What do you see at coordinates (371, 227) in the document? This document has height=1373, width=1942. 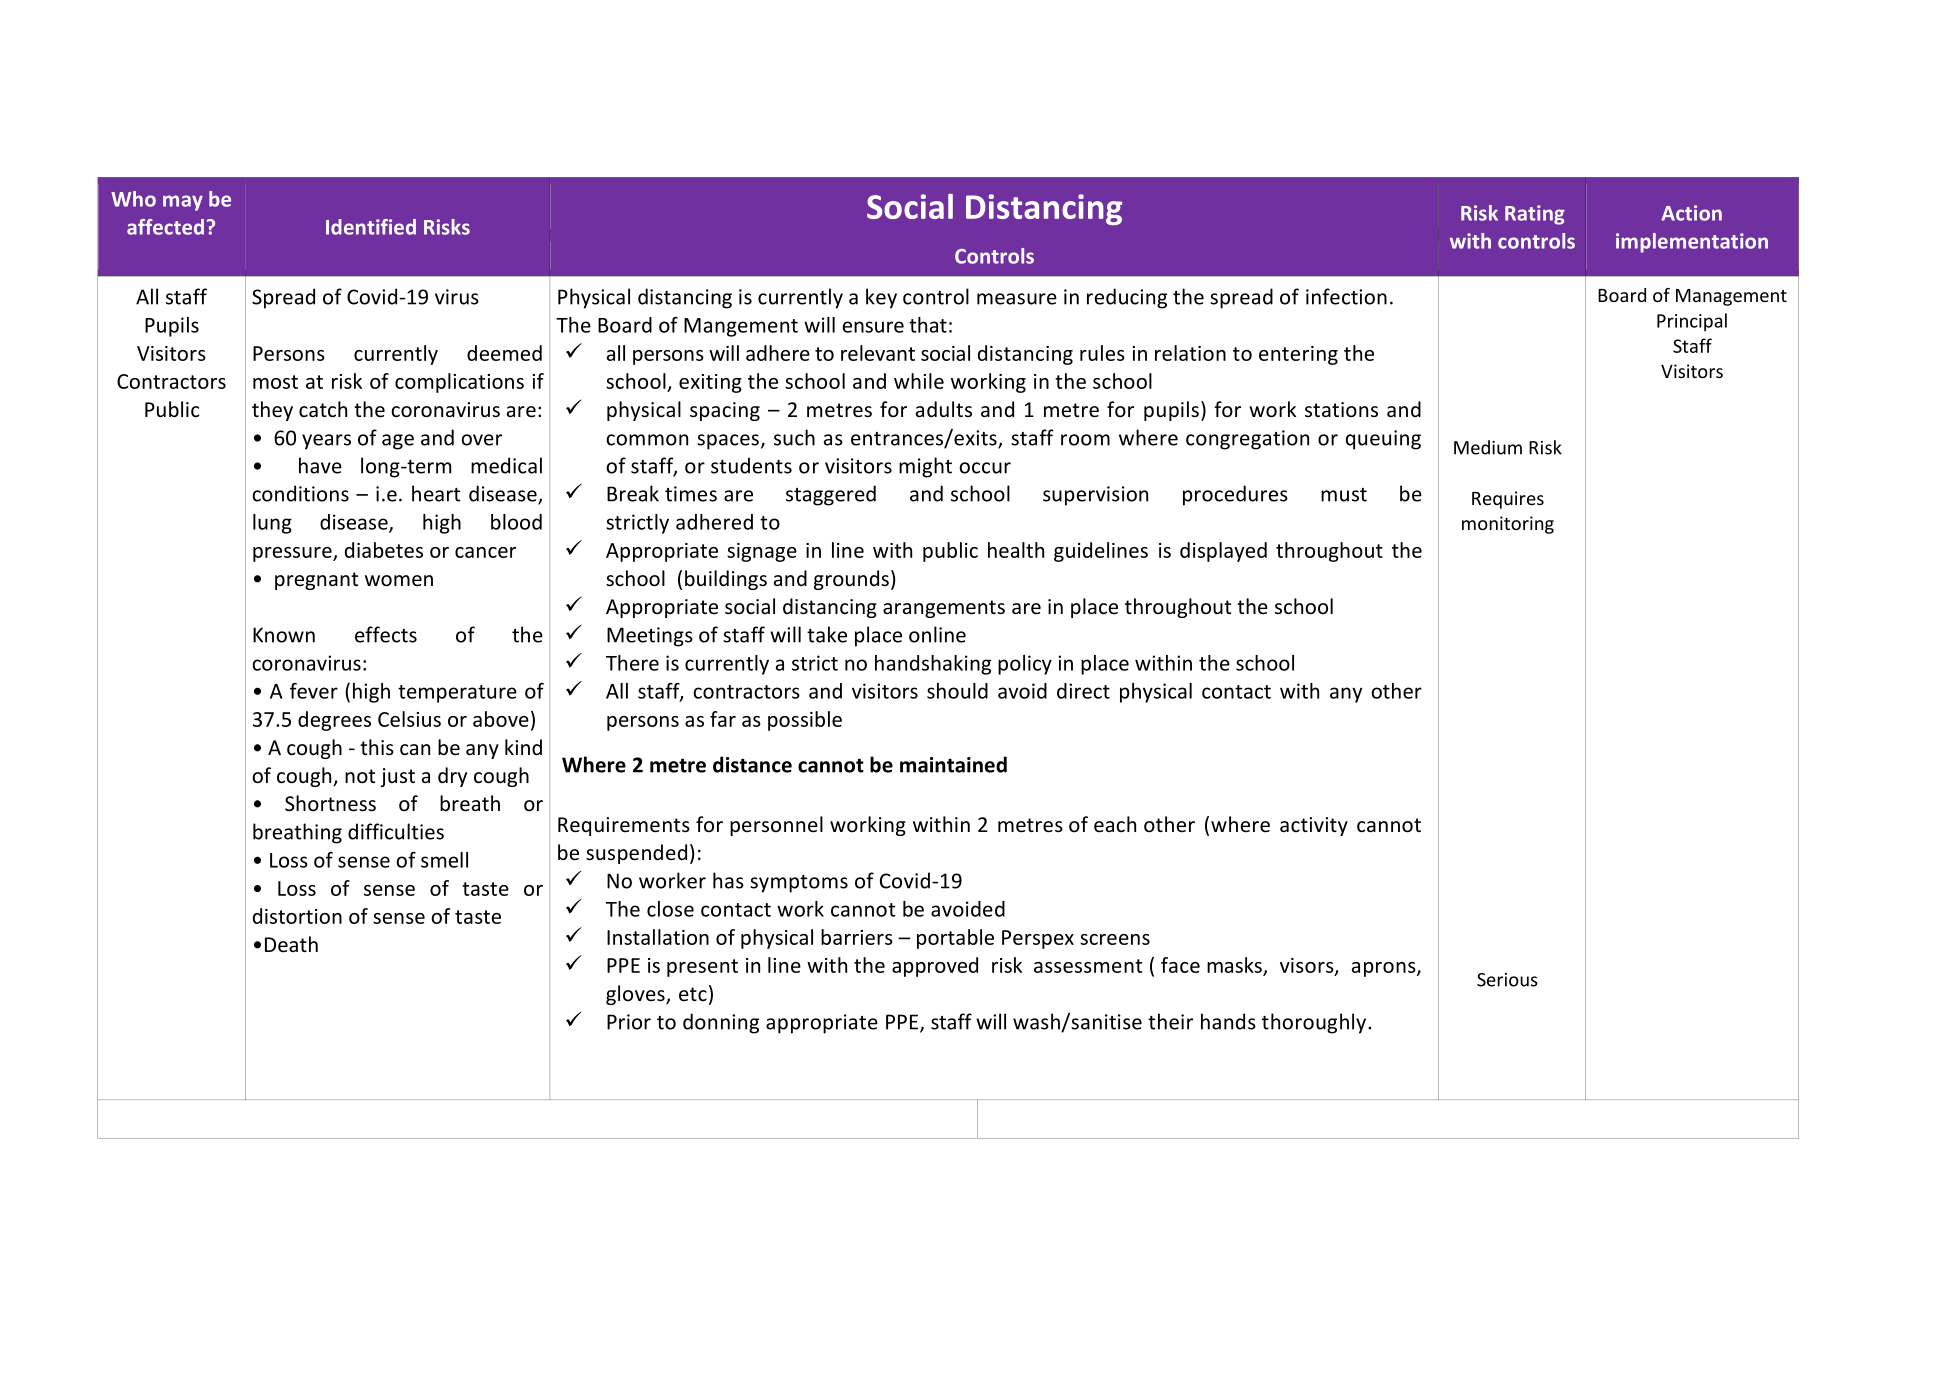 I see `Identified` at bounding box center [371, 227].
